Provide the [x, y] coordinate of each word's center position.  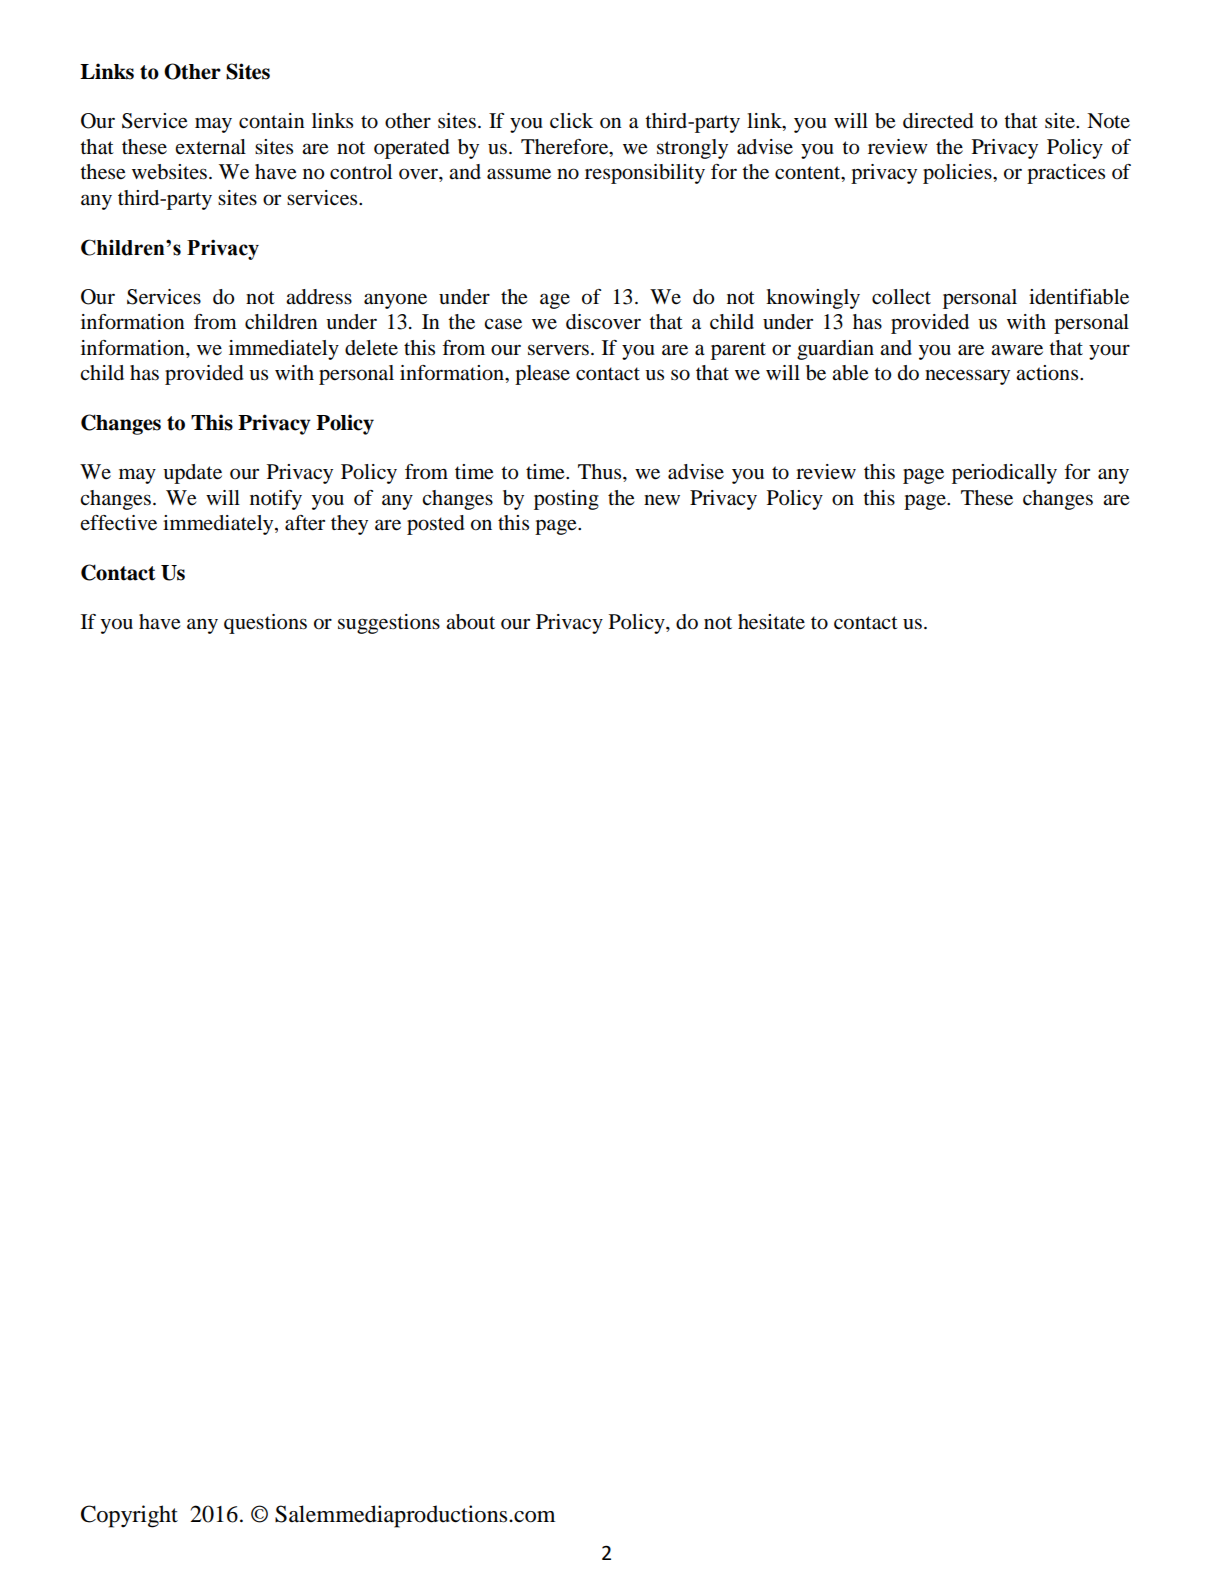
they [349, 525]
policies [958, 174]
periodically [1004, 474]
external [210, 147]
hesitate [771, 622]
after [305, 523]
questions [265, 624]
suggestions [389, 624]
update [192, 474]
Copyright [129, 1516]
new [662, 500]
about [470, 622]
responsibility [645, 174]
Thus [601, 472]
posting [566, 500]
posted [436, 525]
